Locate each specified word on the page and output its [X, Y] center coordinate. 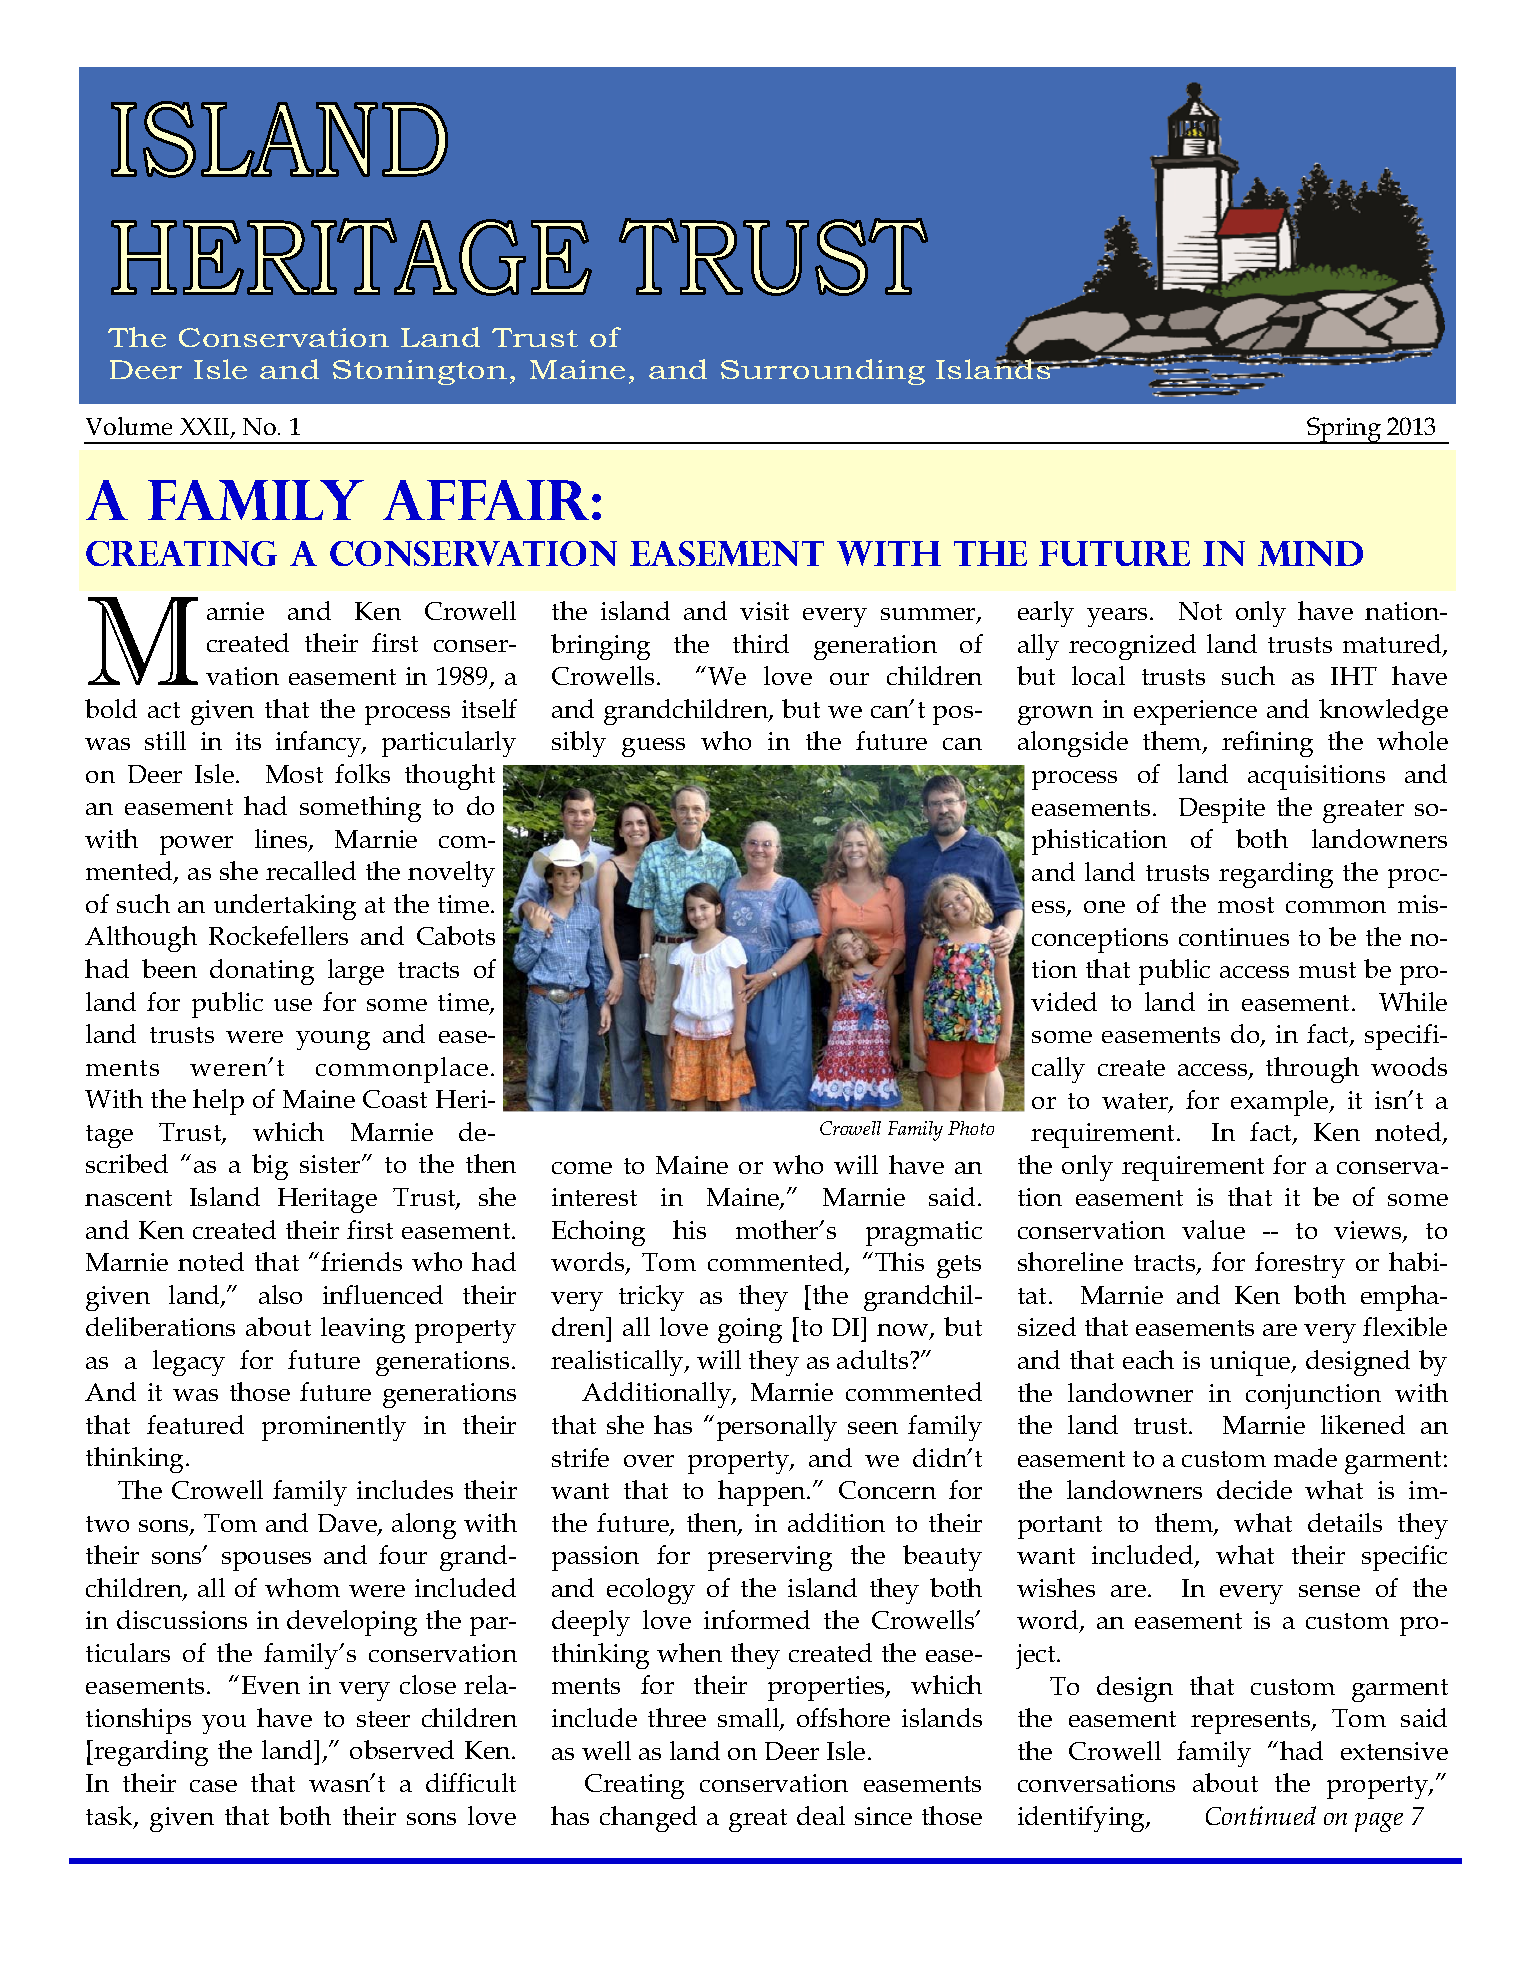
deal [821, 1815]
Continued [1261, 1815]
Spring [1344, 430]
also [280, 1294]
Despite [1222, 810]
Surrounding [823, 372]
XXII [206, 428]
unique [1251, 1363]
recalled [311, 870]
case [213, 1786]
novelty [451, 874]
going [750, 1330]
